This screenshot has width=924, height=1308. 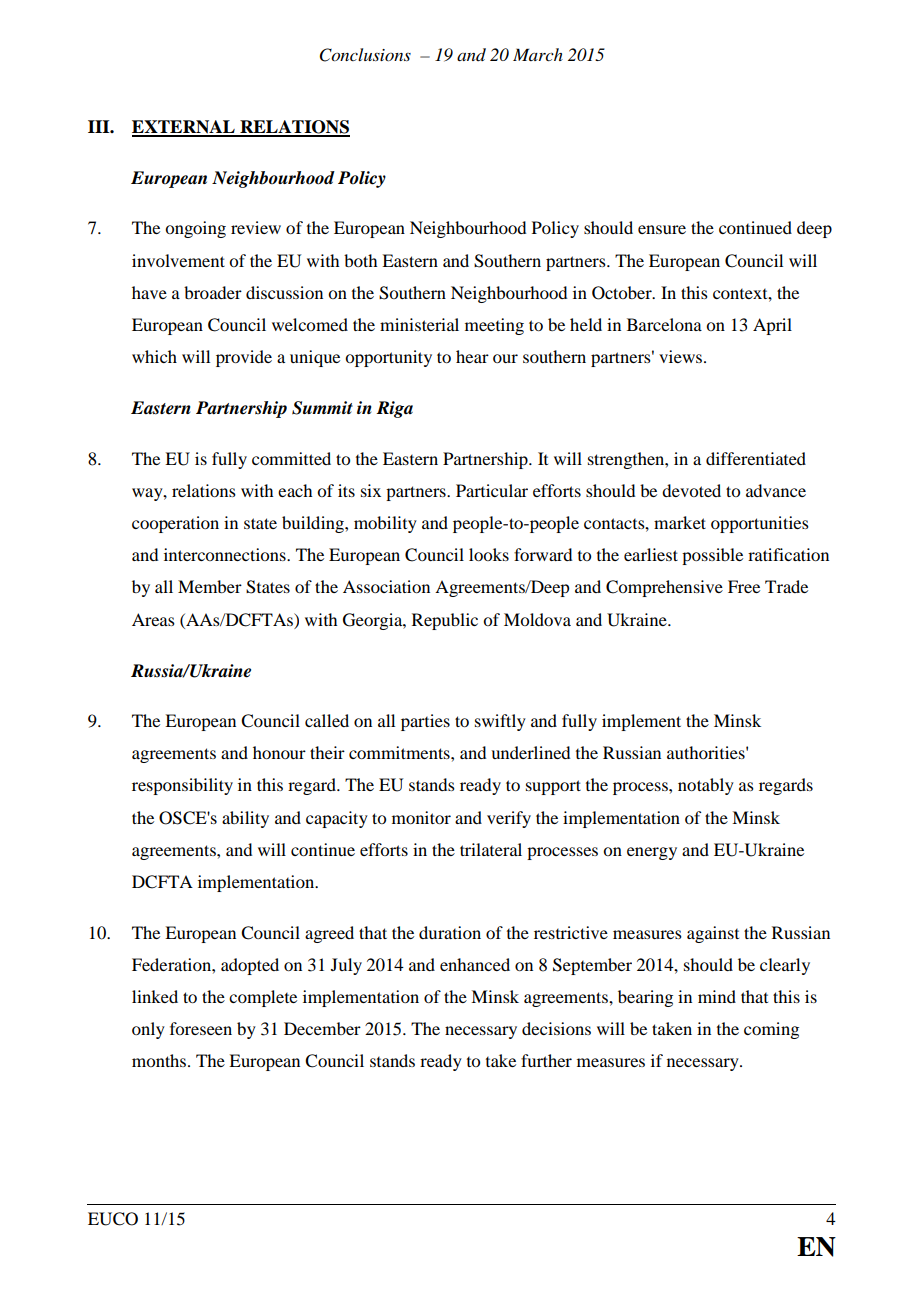 What do you see at coordinates (538, 54) in the screenshot?
I see `March` at bounding box center [538, 54].
